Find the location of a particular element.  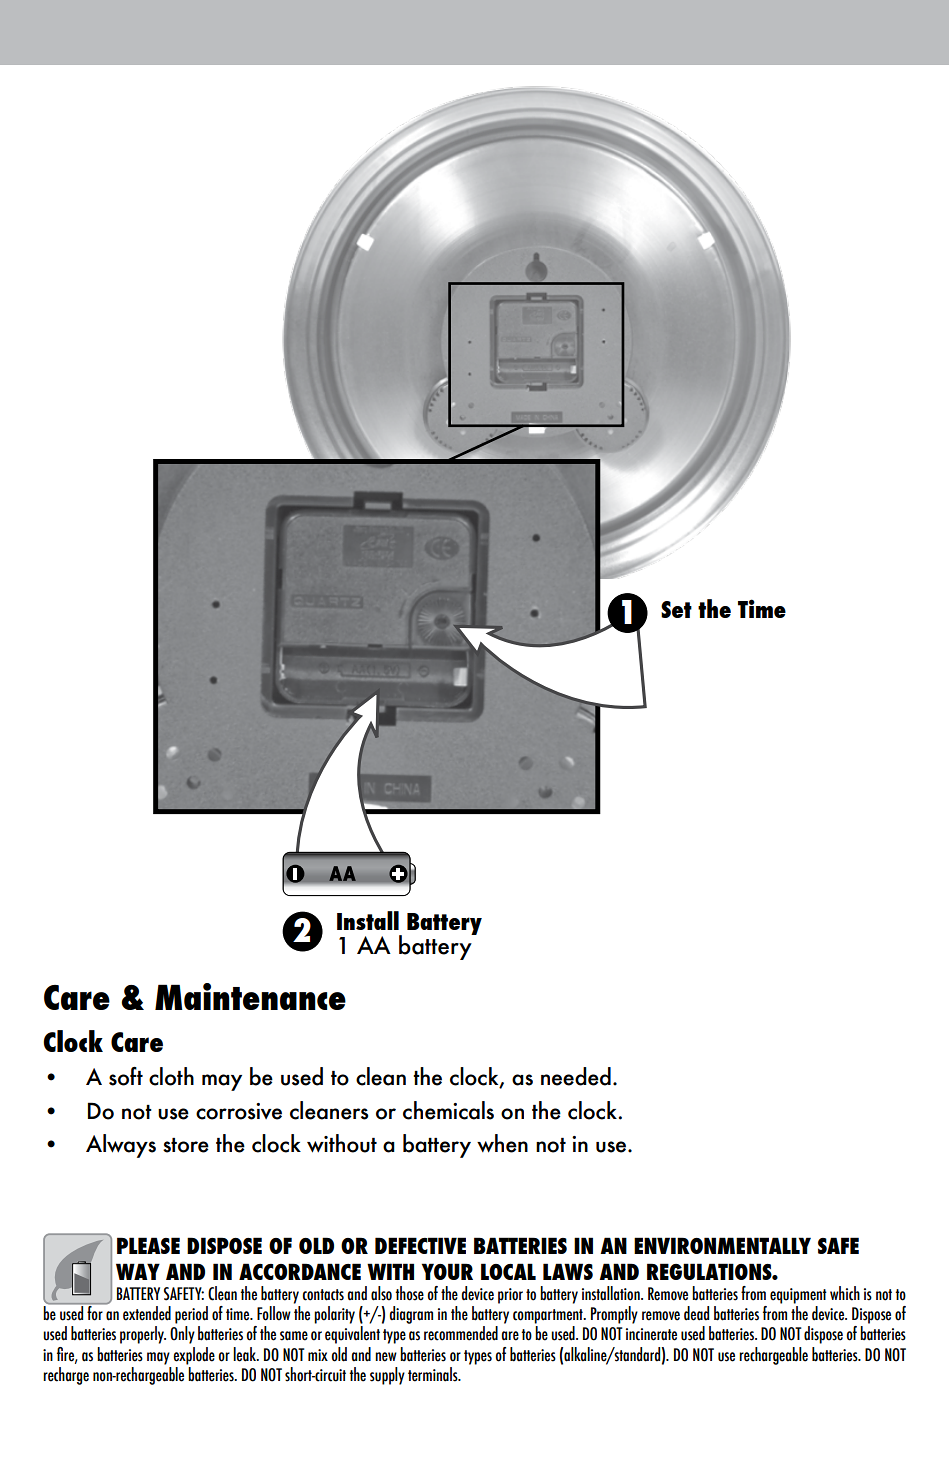

Set is located at coordinates (676, 609).
